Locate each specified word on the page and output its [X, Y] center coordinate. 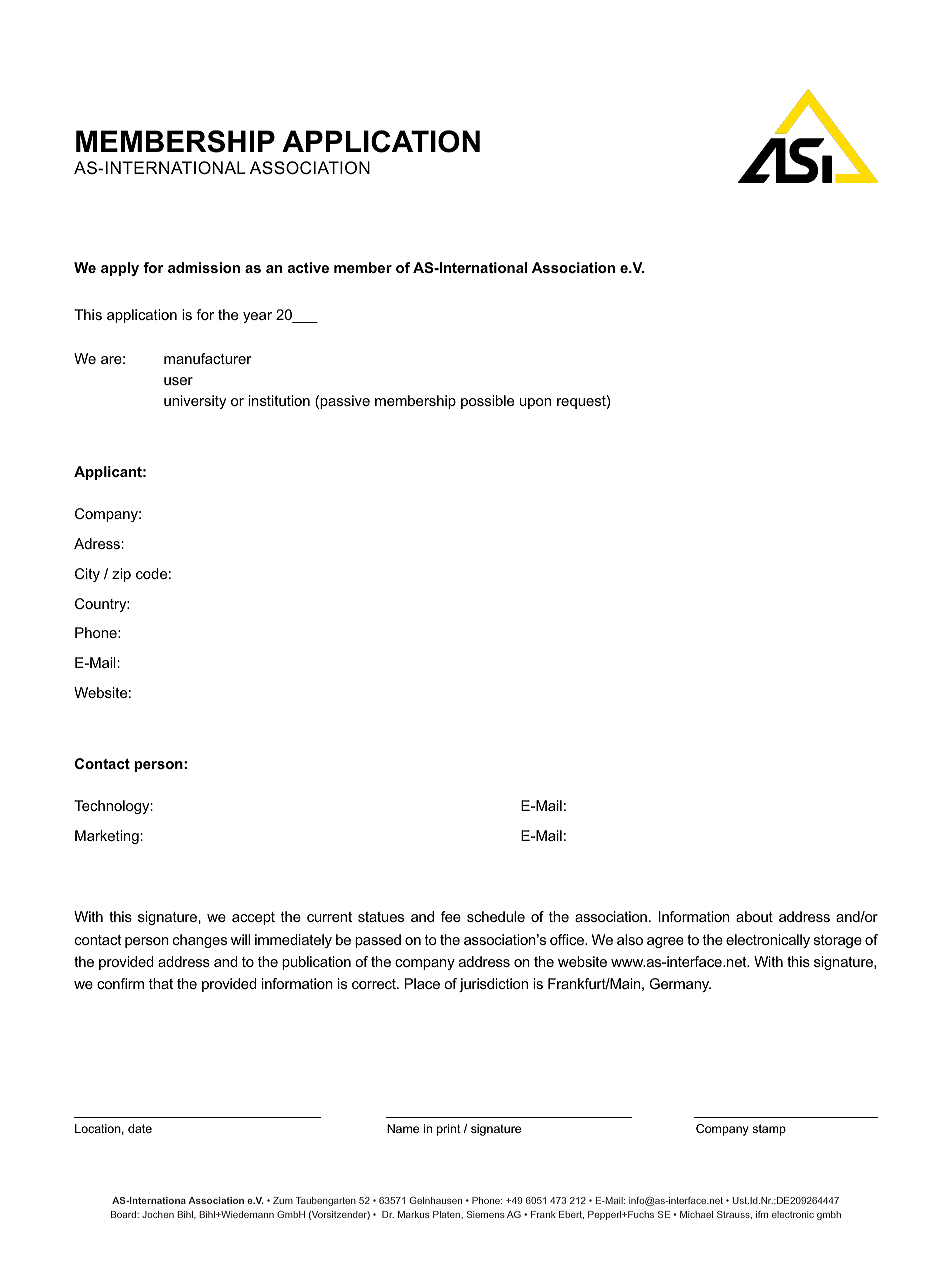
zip [121, 575]
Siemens [485, 1214]
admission [204, 267]
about [754, 916]
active [308, 267]
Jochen [158, 1214]
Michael [696, 1214]
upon [535, 403]
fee [451, 916]
